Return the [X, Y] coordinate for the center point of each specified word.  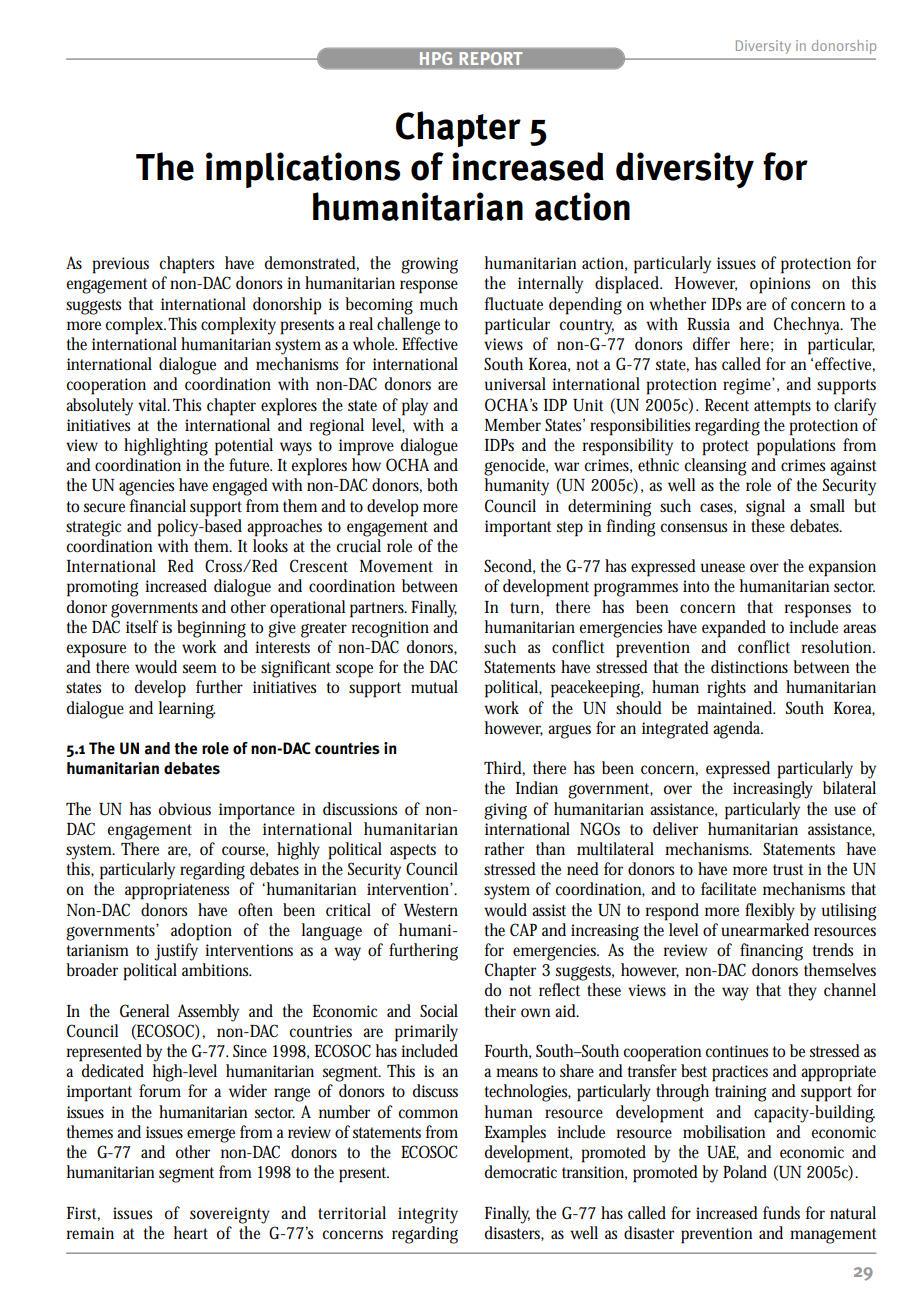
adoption [201, 932]
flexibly [770, 912]
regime [749, 386]
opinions [780, 285]
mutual [434, 687]
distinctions [749, 667]
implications [303, 170]
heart [191, 1232]
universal [515, 384]
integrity [428, 1215]
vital [154, 404]
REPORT [491, 58]
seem [200, 669]
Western [431, 910]
